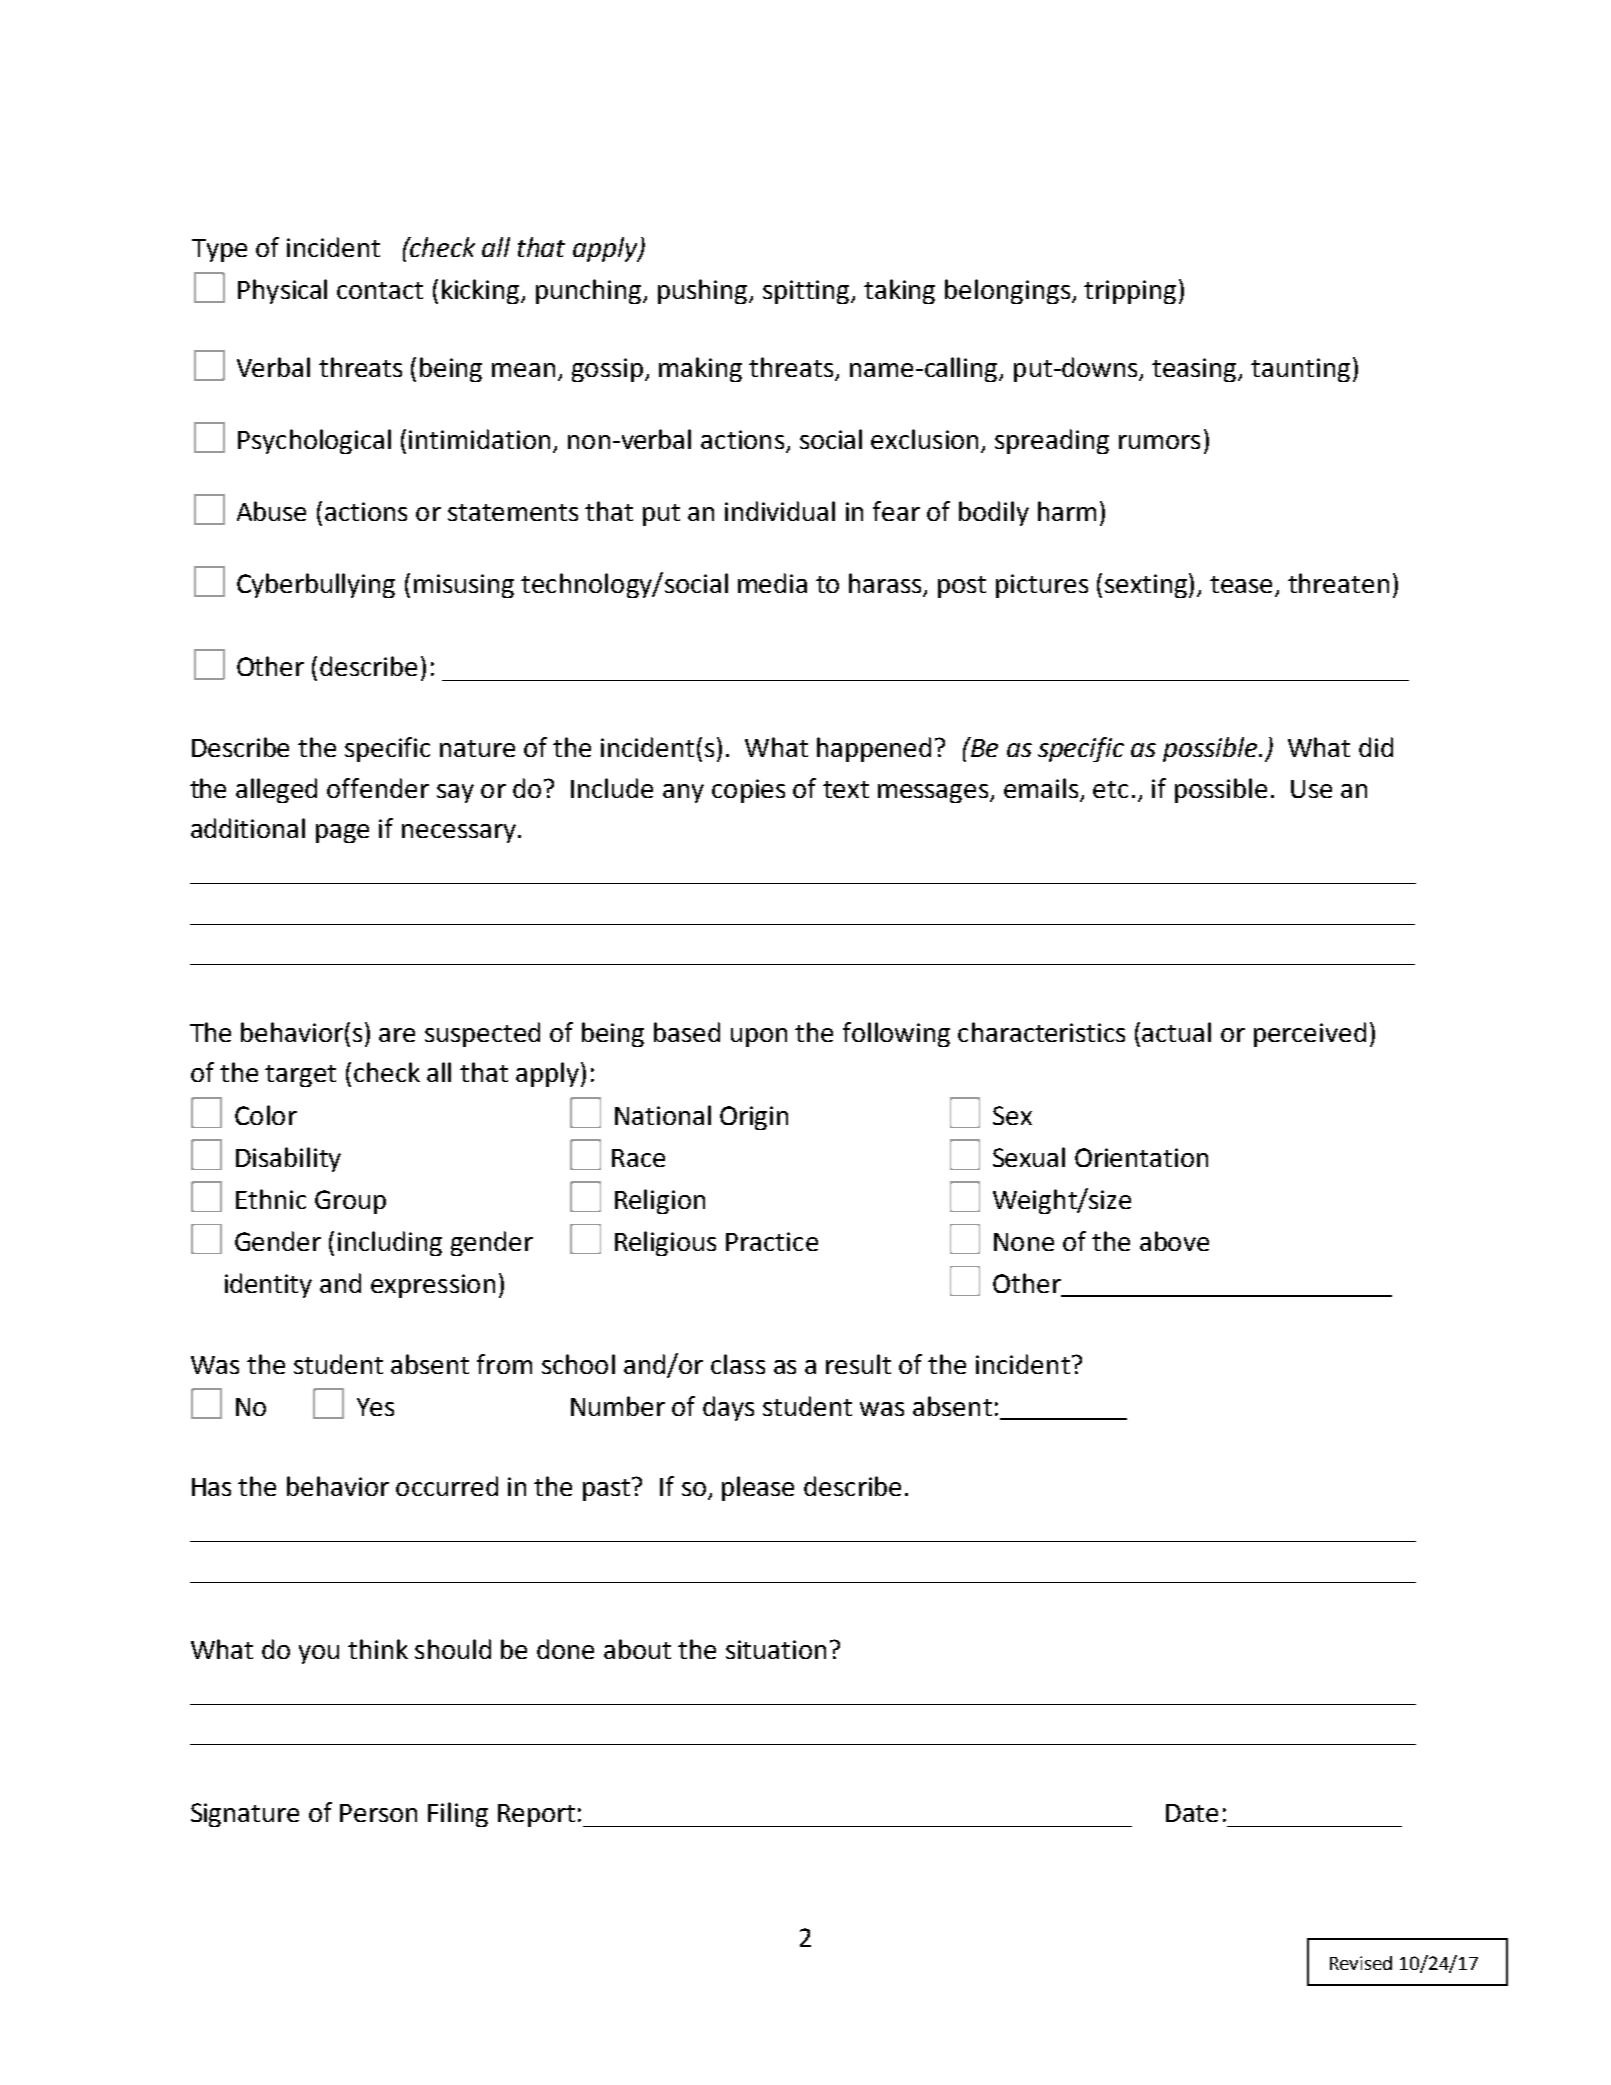  What do you see at coordinates (776, 1649) in the screenshot?
I see `situation` at bounding box center [776, 1649].
